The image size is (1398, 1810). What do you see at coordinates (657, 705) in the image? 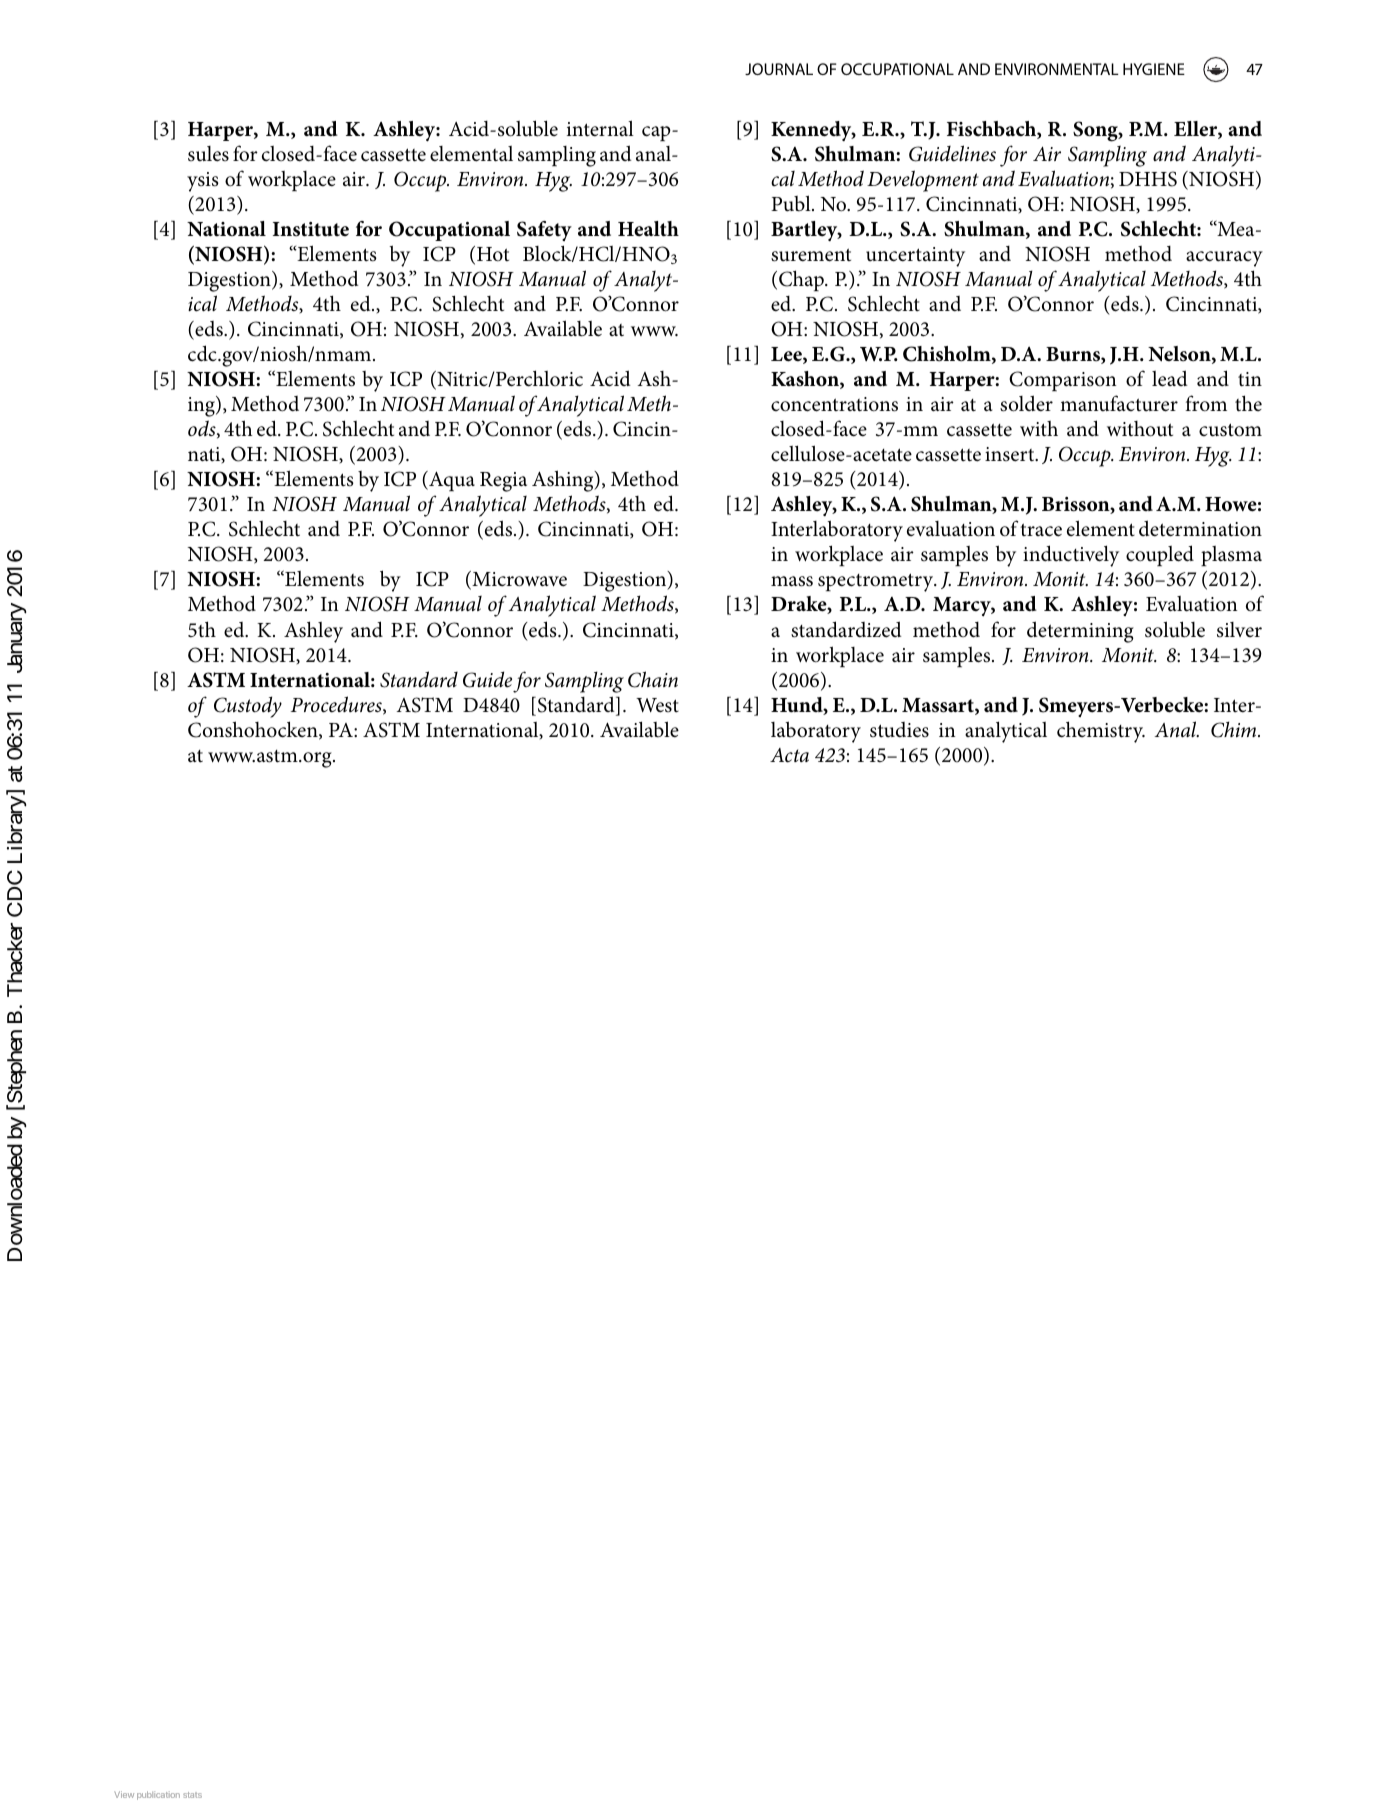
I see `West` at bounding box center [657, 705].
